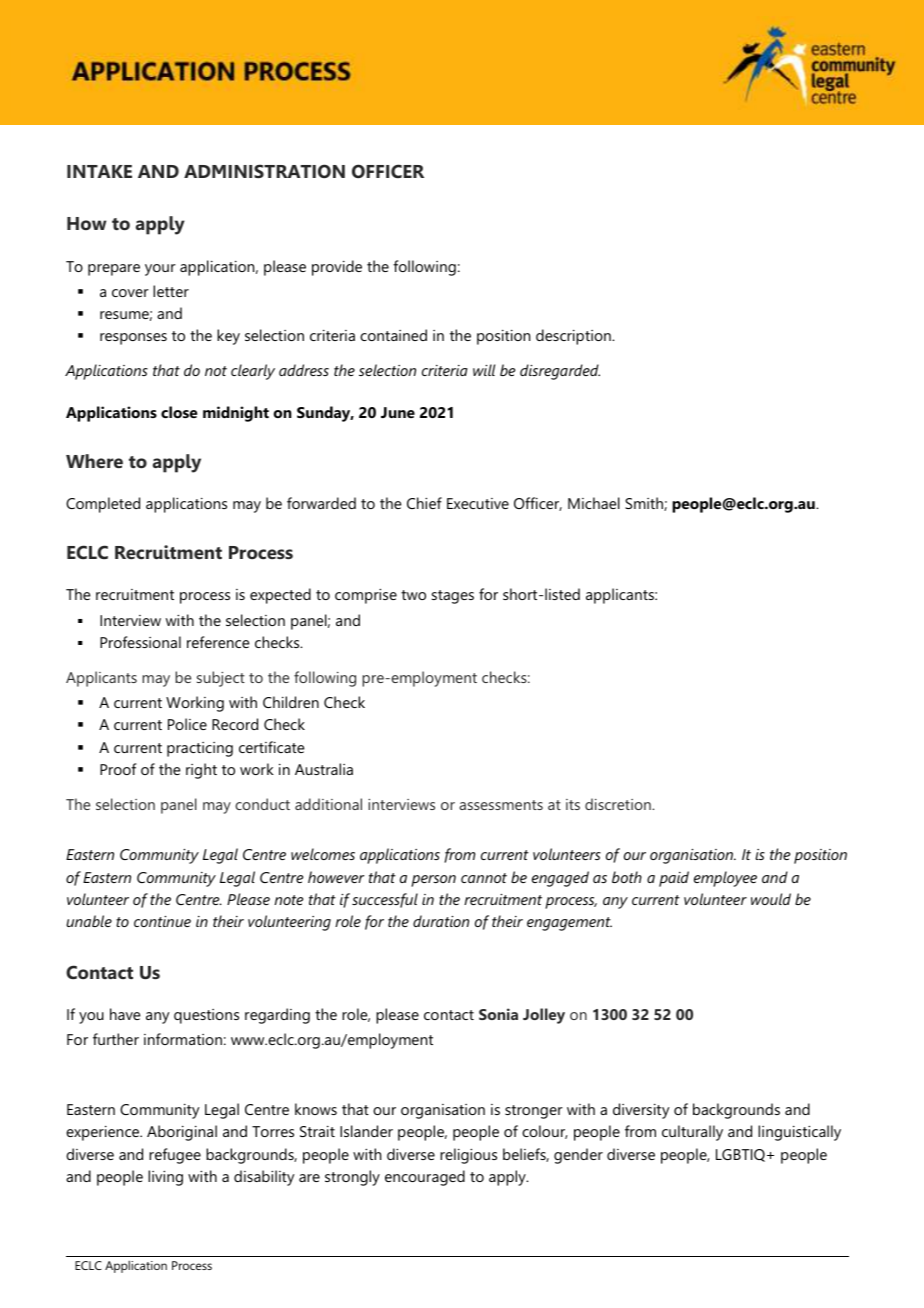 This screenshot has width=924, height=1308. What do you see at coordinates (99, 171) in the screenshot?
I see `INTAKE` at bounding box center [99, 171].
